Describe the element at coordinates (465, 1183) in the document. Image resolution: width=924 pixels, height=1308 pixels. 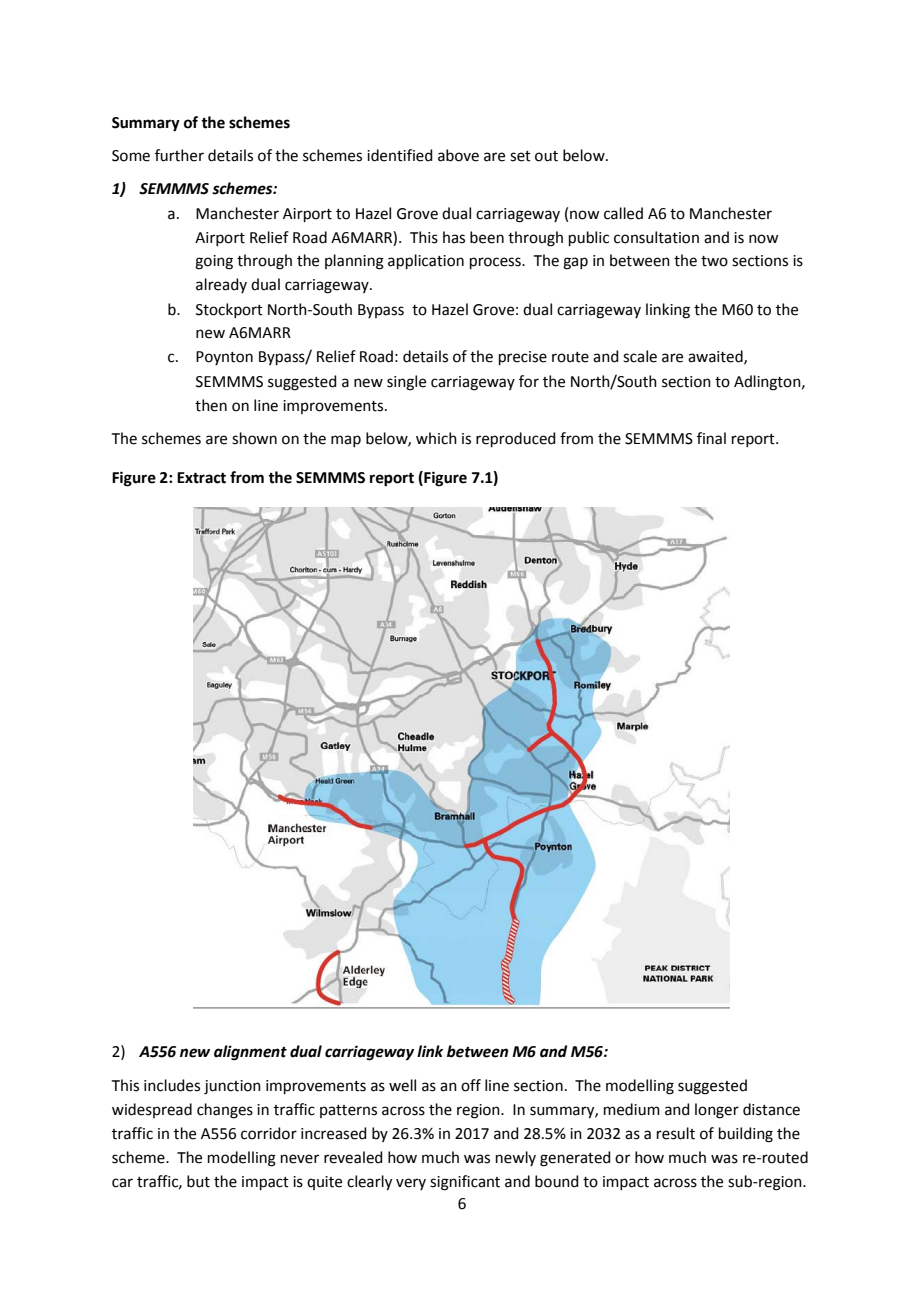
I see `significant` at that location.
